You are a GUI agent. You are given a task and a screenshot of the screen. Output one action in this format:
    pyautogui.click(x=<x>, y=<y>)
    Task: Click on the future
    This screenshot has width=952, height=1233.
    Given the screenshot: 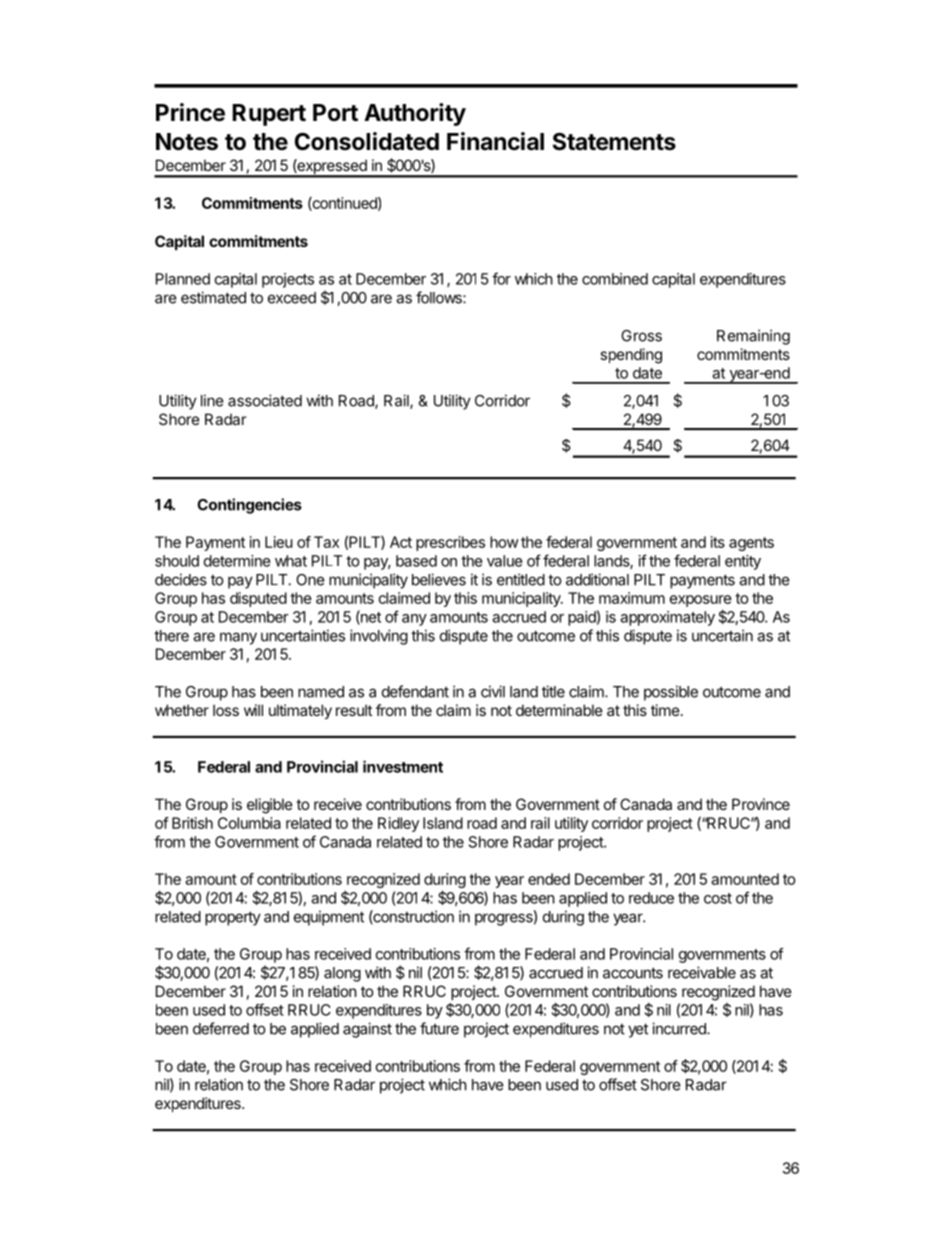 What is the action you would take?
    pyautogui.click(x=439, y=1028)
